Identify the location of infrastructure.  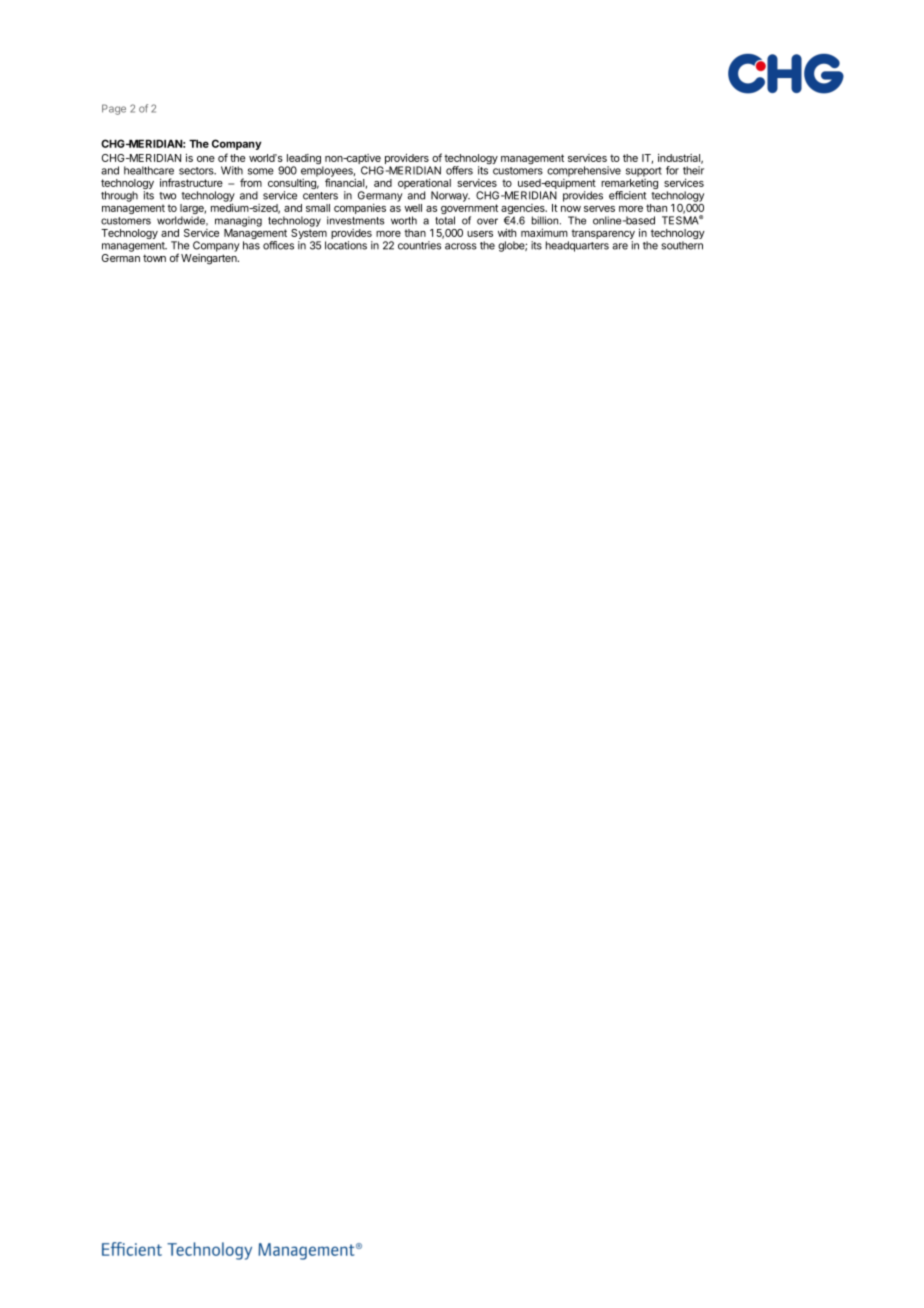
(191, 182).
